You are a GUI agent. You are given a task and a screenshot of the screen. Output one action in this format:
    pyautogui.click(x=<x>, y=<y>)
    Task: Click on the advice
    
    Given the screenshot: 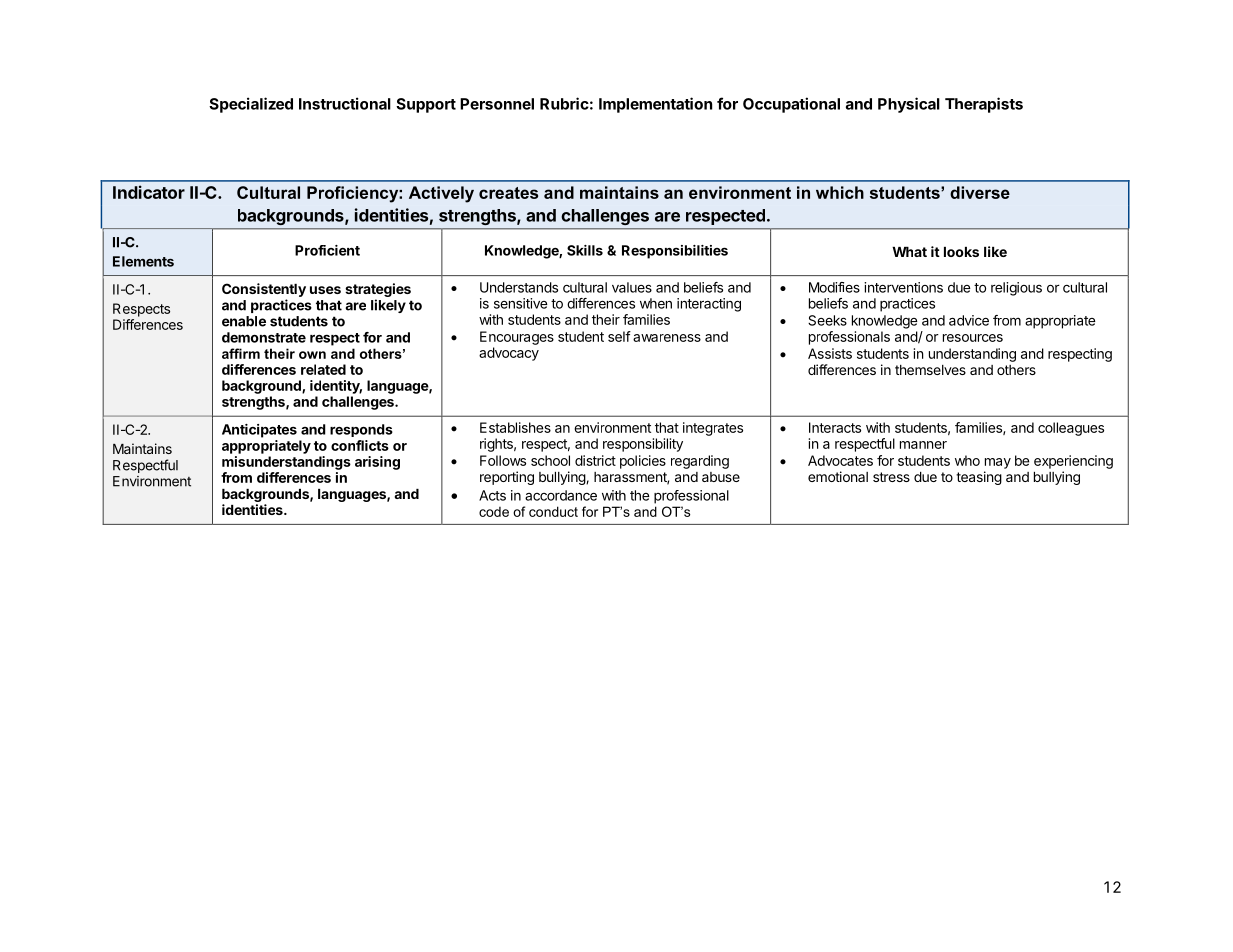 What is the action you would take?
    pyautogui.click(x=969, y=320)
